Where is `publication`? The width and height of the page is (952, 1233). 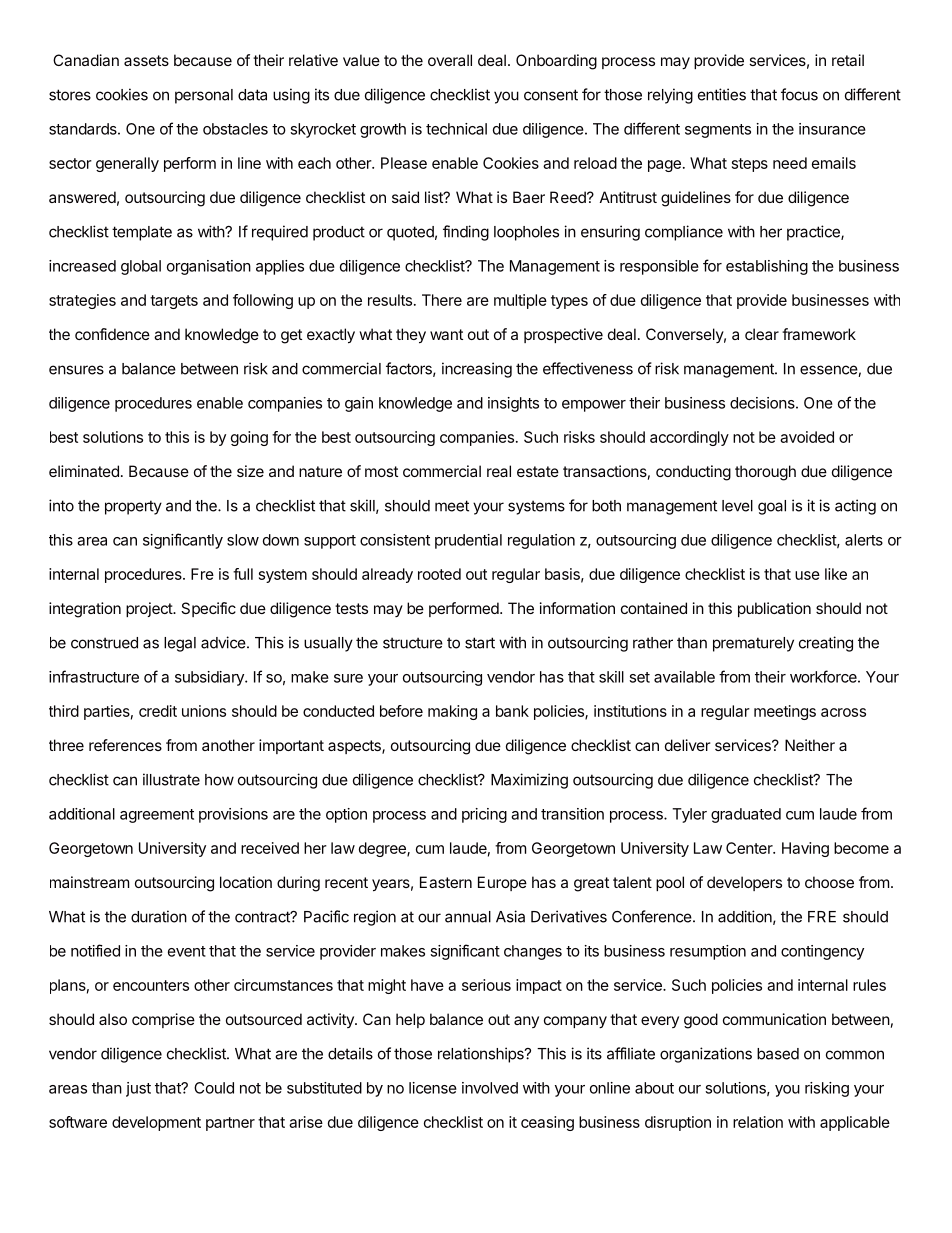 publication is located at coordinates (774, 609).
